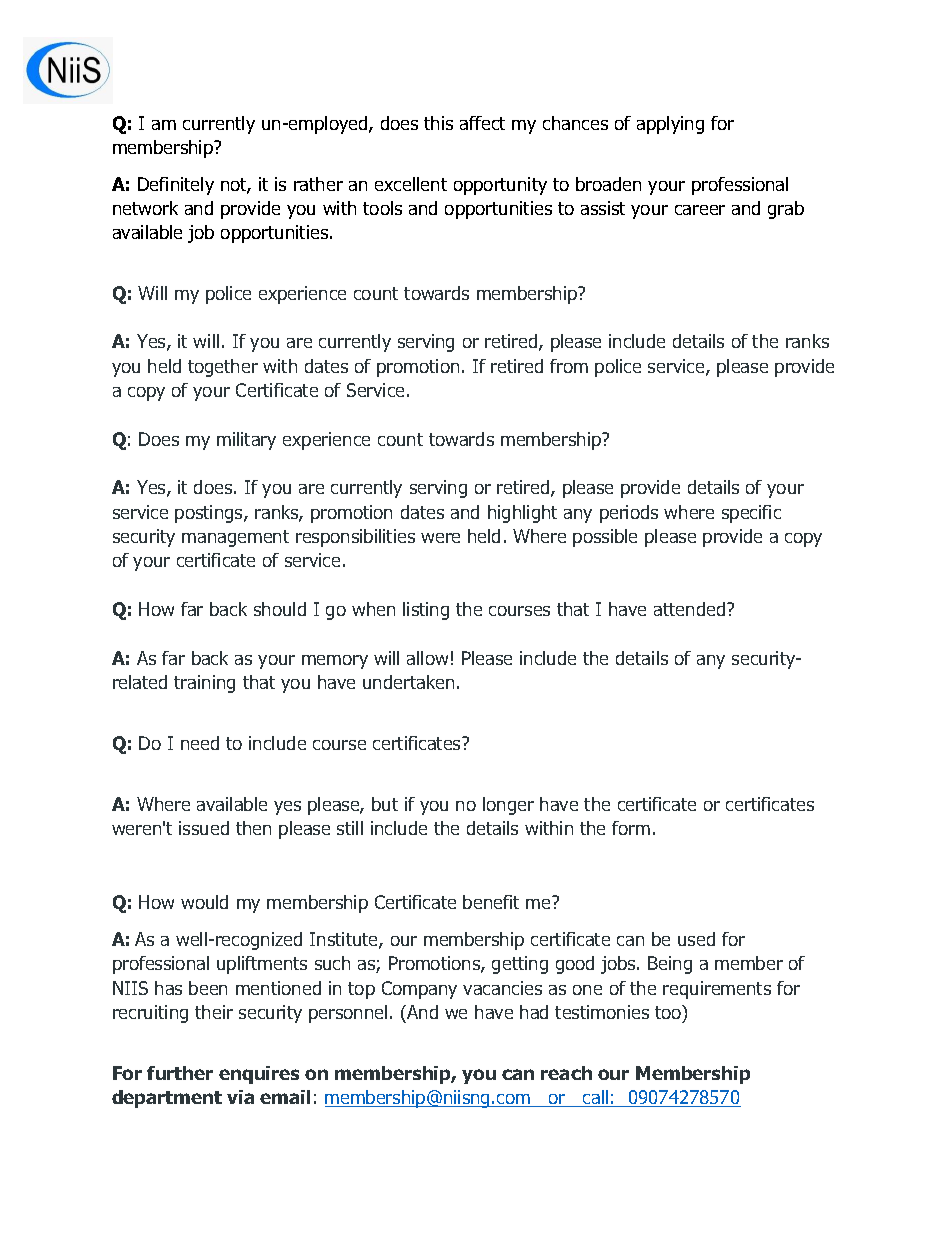  Describe the element at coordinates (670, 125) in the document. I see `applying` at that location.
